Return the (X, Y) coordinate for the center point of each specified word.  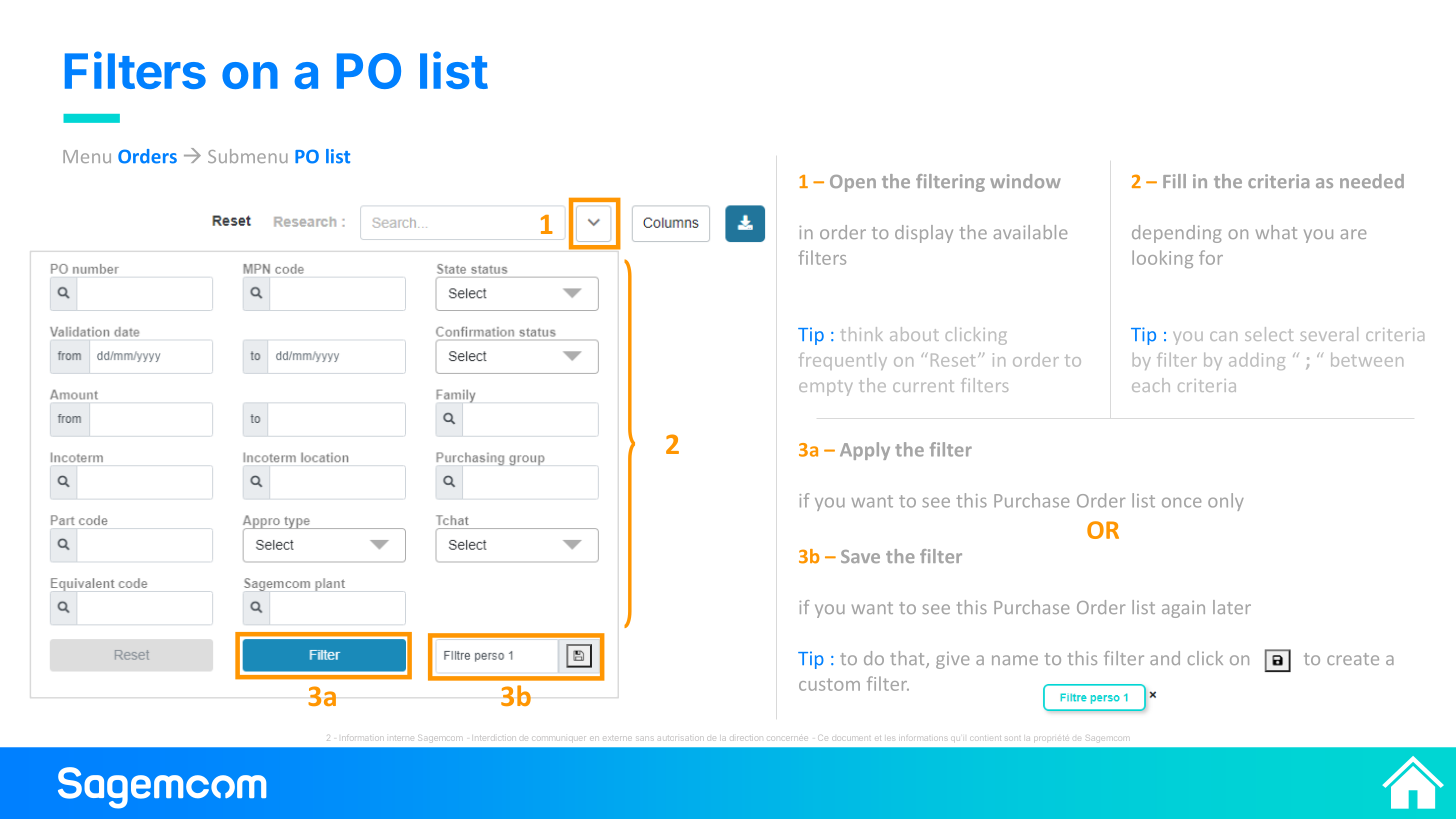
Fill (1174, 181)
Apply (865, 451)
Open (853, 183)
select (1269, 334)
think (862, 334)
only (1226, 502)
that (908, 659)
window (1025, 181)
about (914, 334)
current (923, 386)
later (1232, 607)
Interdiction (494, 737)
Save (860, 556)
